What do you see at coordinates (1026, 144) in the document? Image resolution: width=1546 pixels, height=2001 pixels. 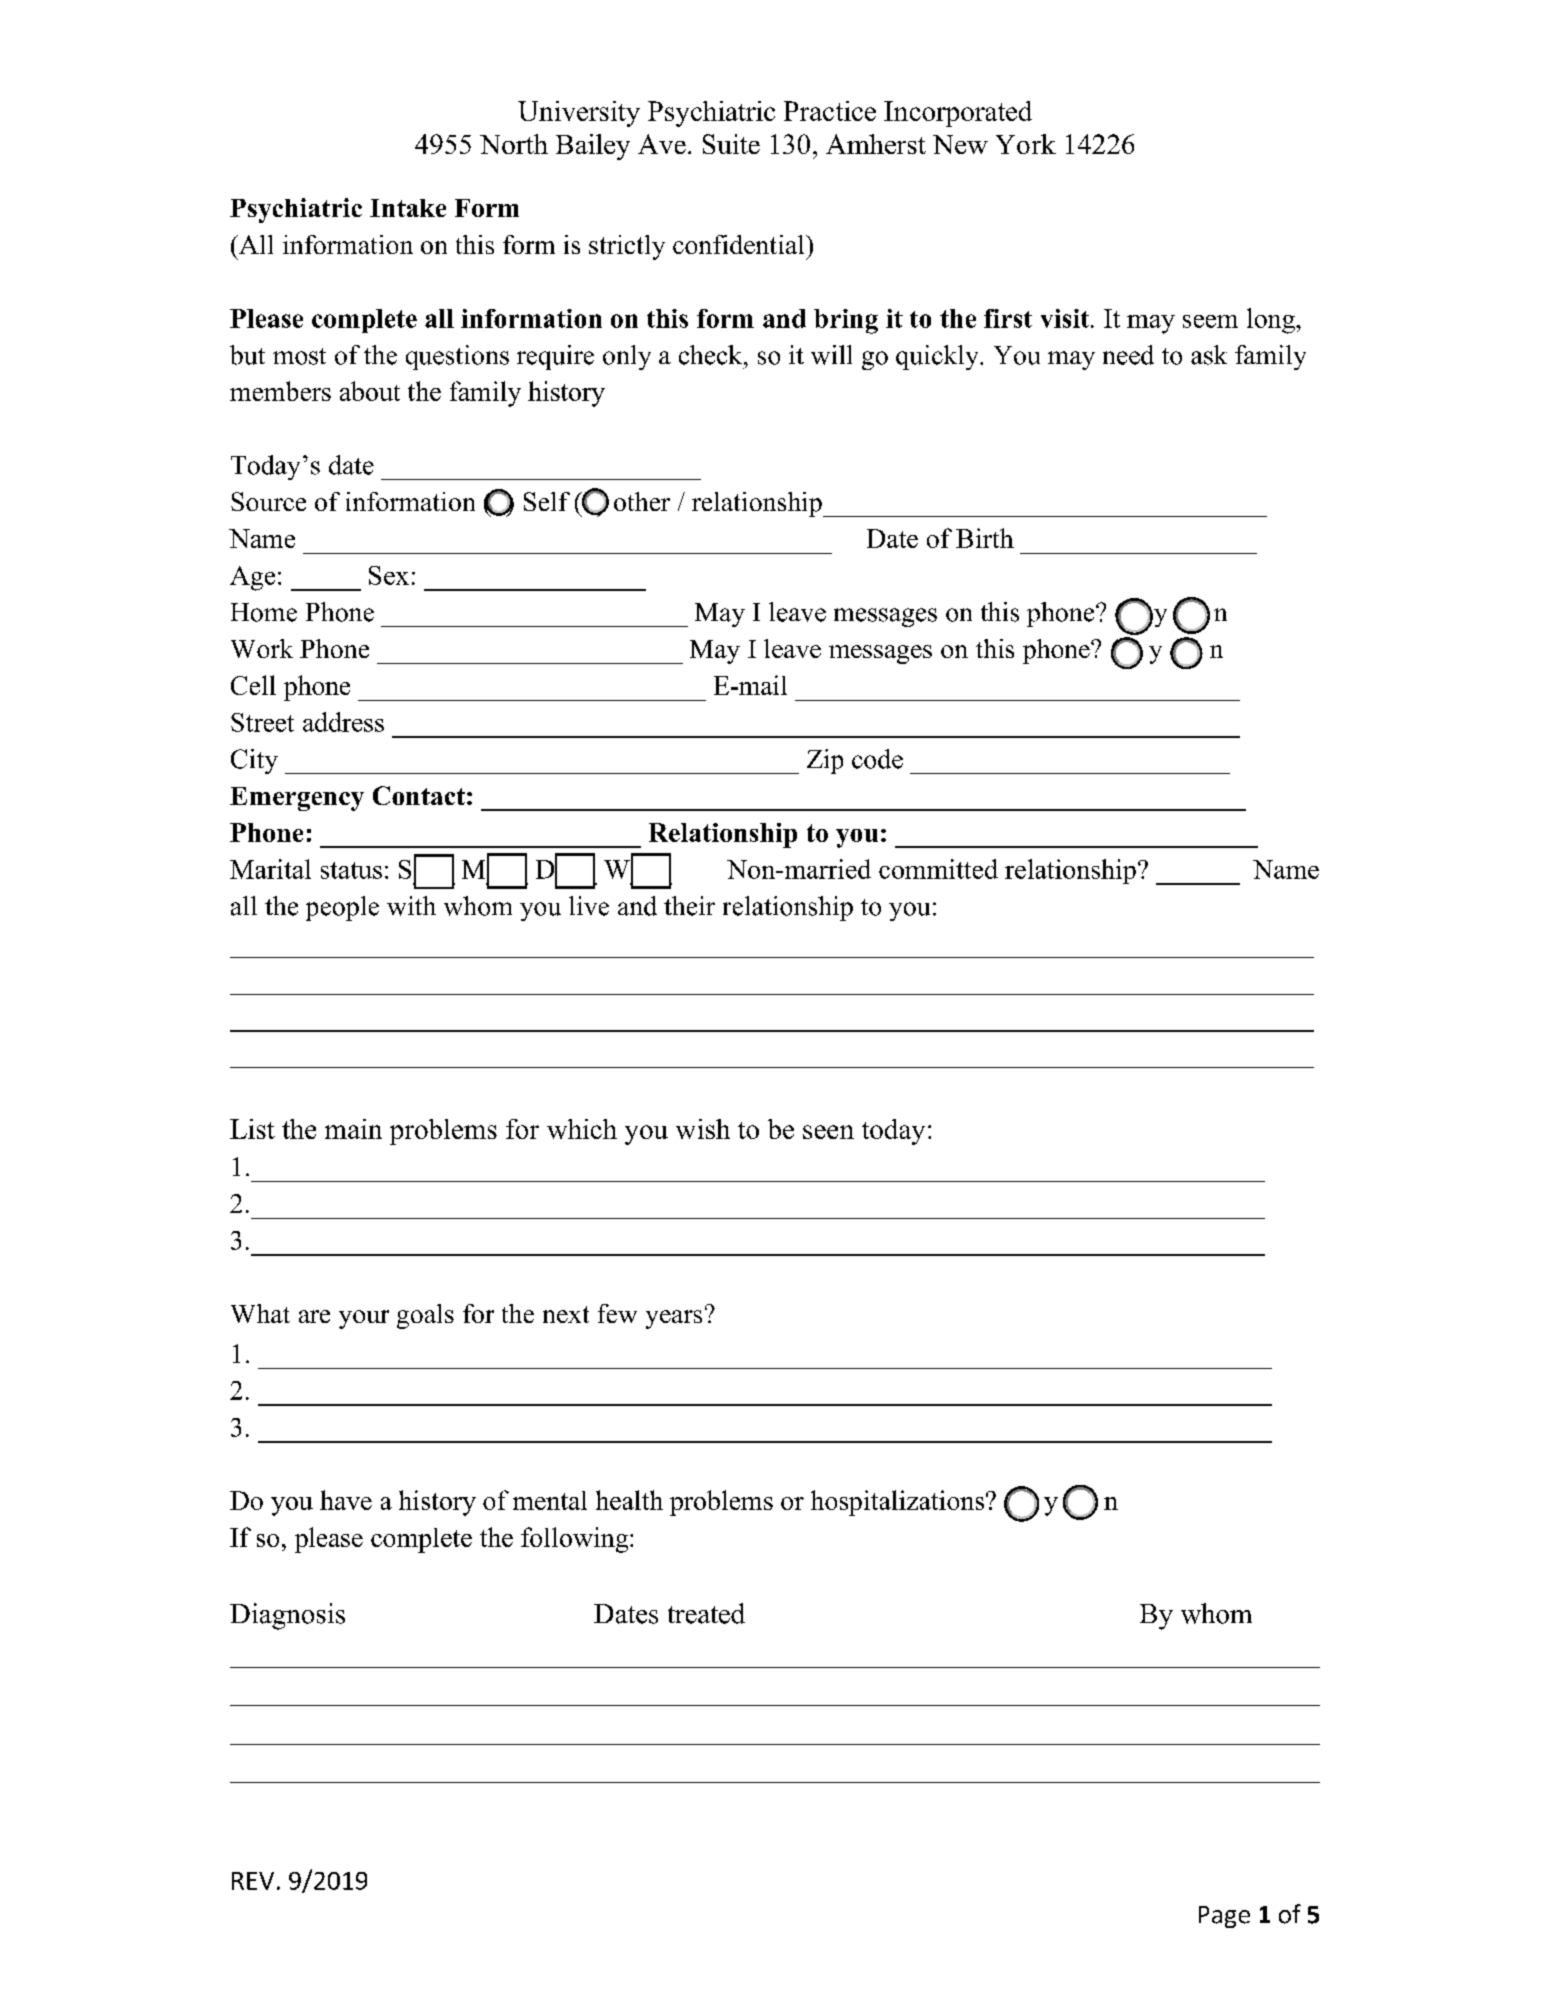 I see `York` at bounding box center [1026, 144].
